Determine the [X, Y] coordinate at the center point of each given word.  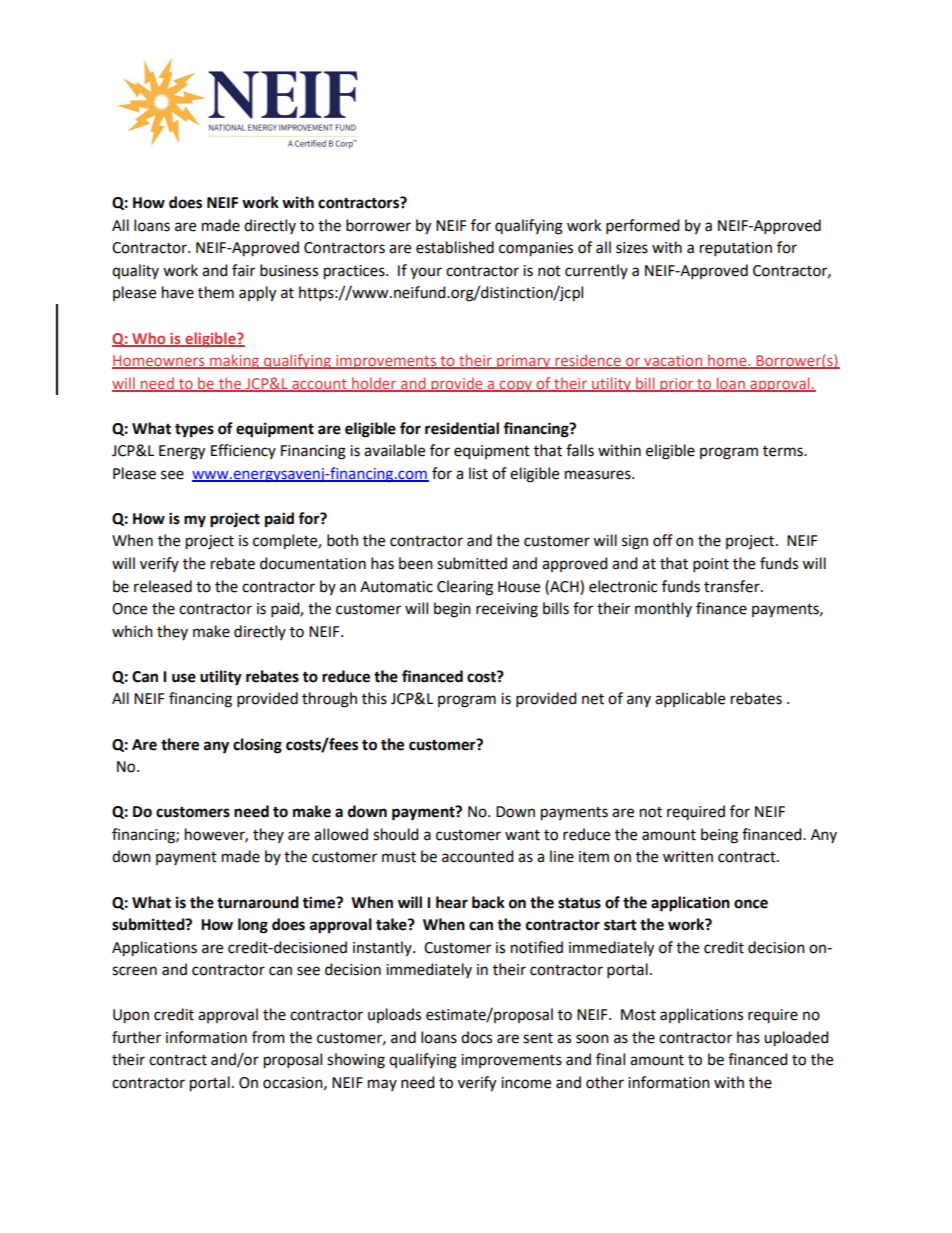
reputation [736, 249]
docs [476, 1037]
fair [243, 270]
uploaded [796, 1039]
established [455, 247]
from [268, 1037]
